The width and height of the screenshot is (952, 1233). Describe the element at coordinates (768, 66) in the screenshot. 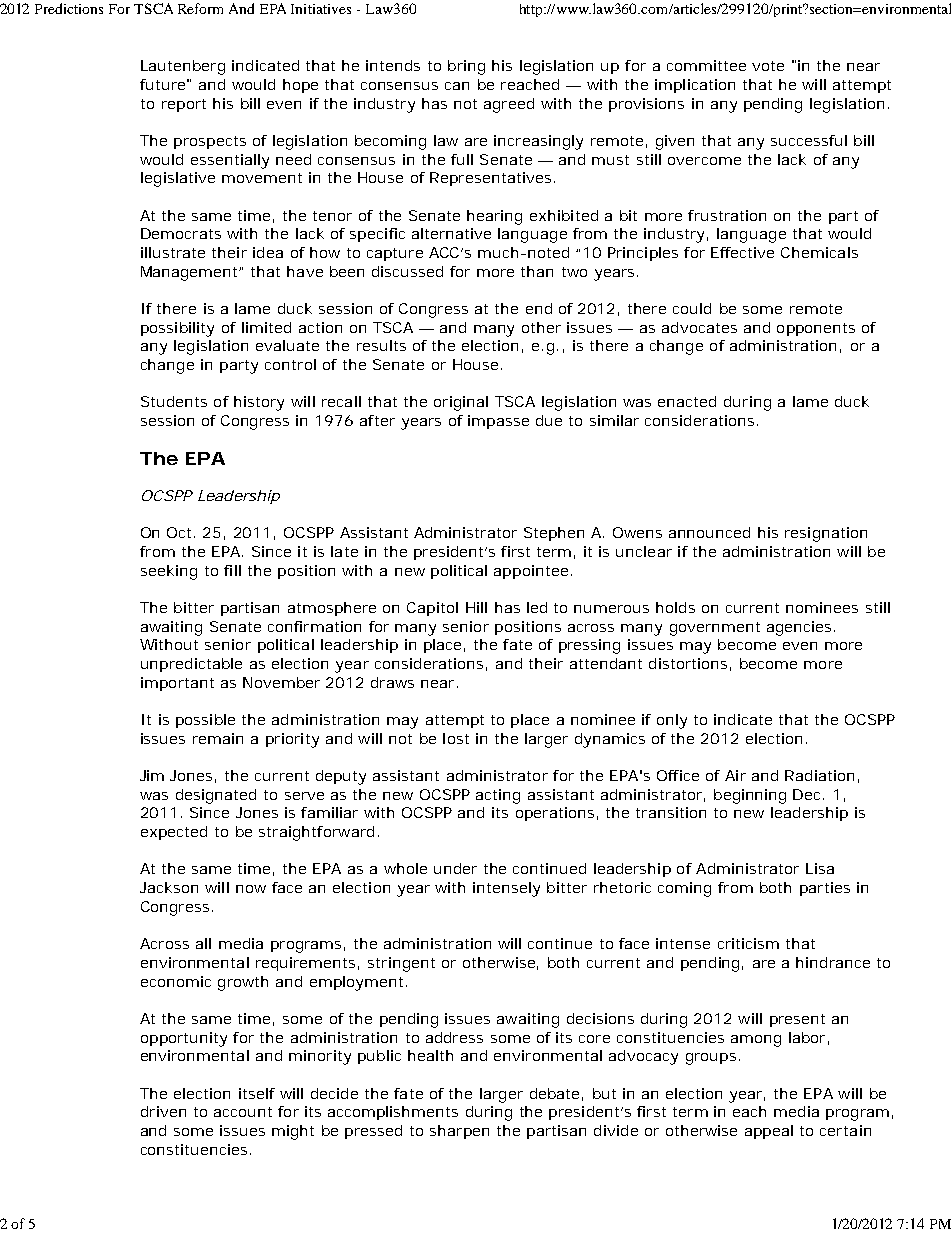

I see `vote` at that location.
